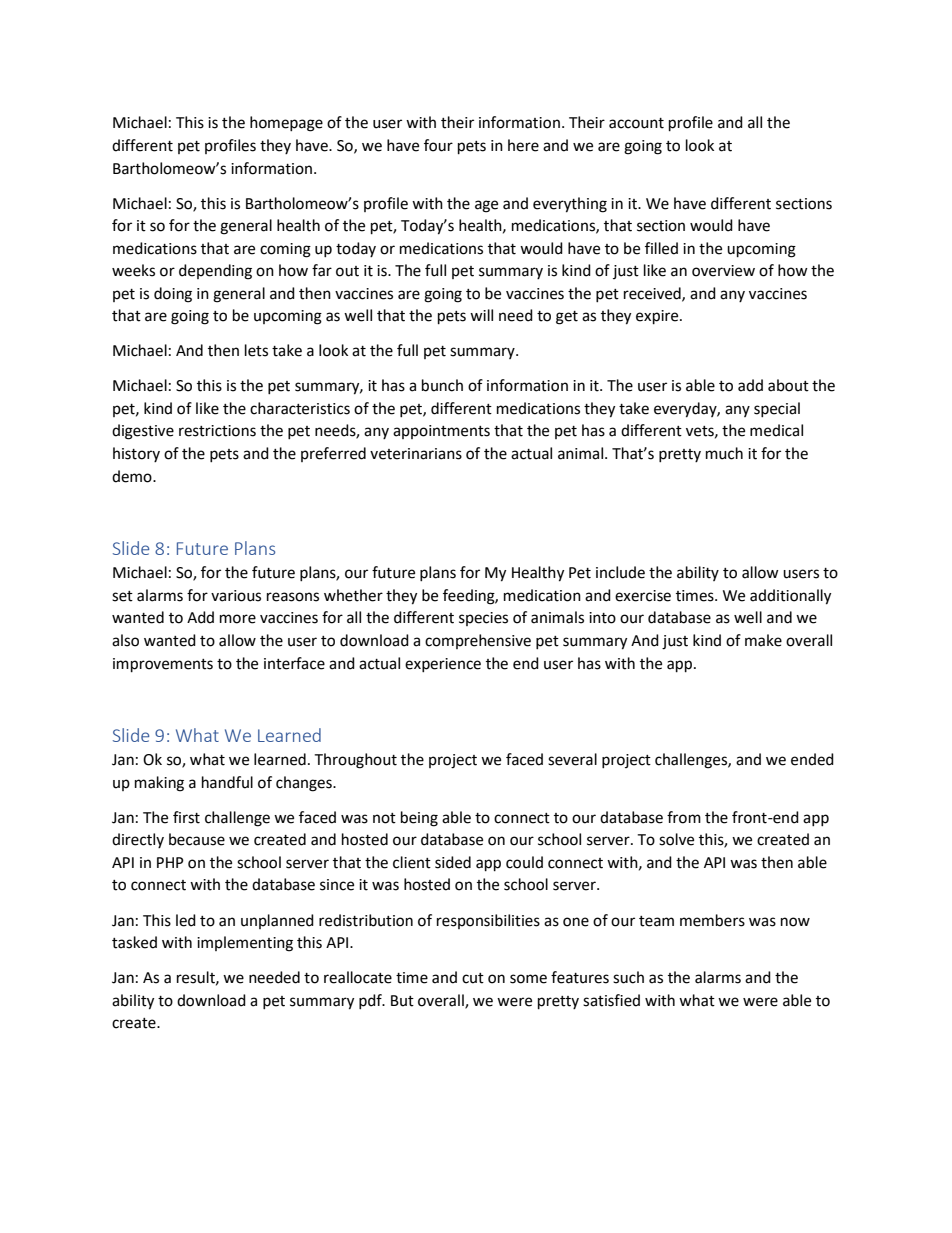 Image resolution: width=952 pixels, height=1233 pixels. What do you see at coordinates (473, 978) in the document?
I see `cut` at bounding box center [473, 978].
